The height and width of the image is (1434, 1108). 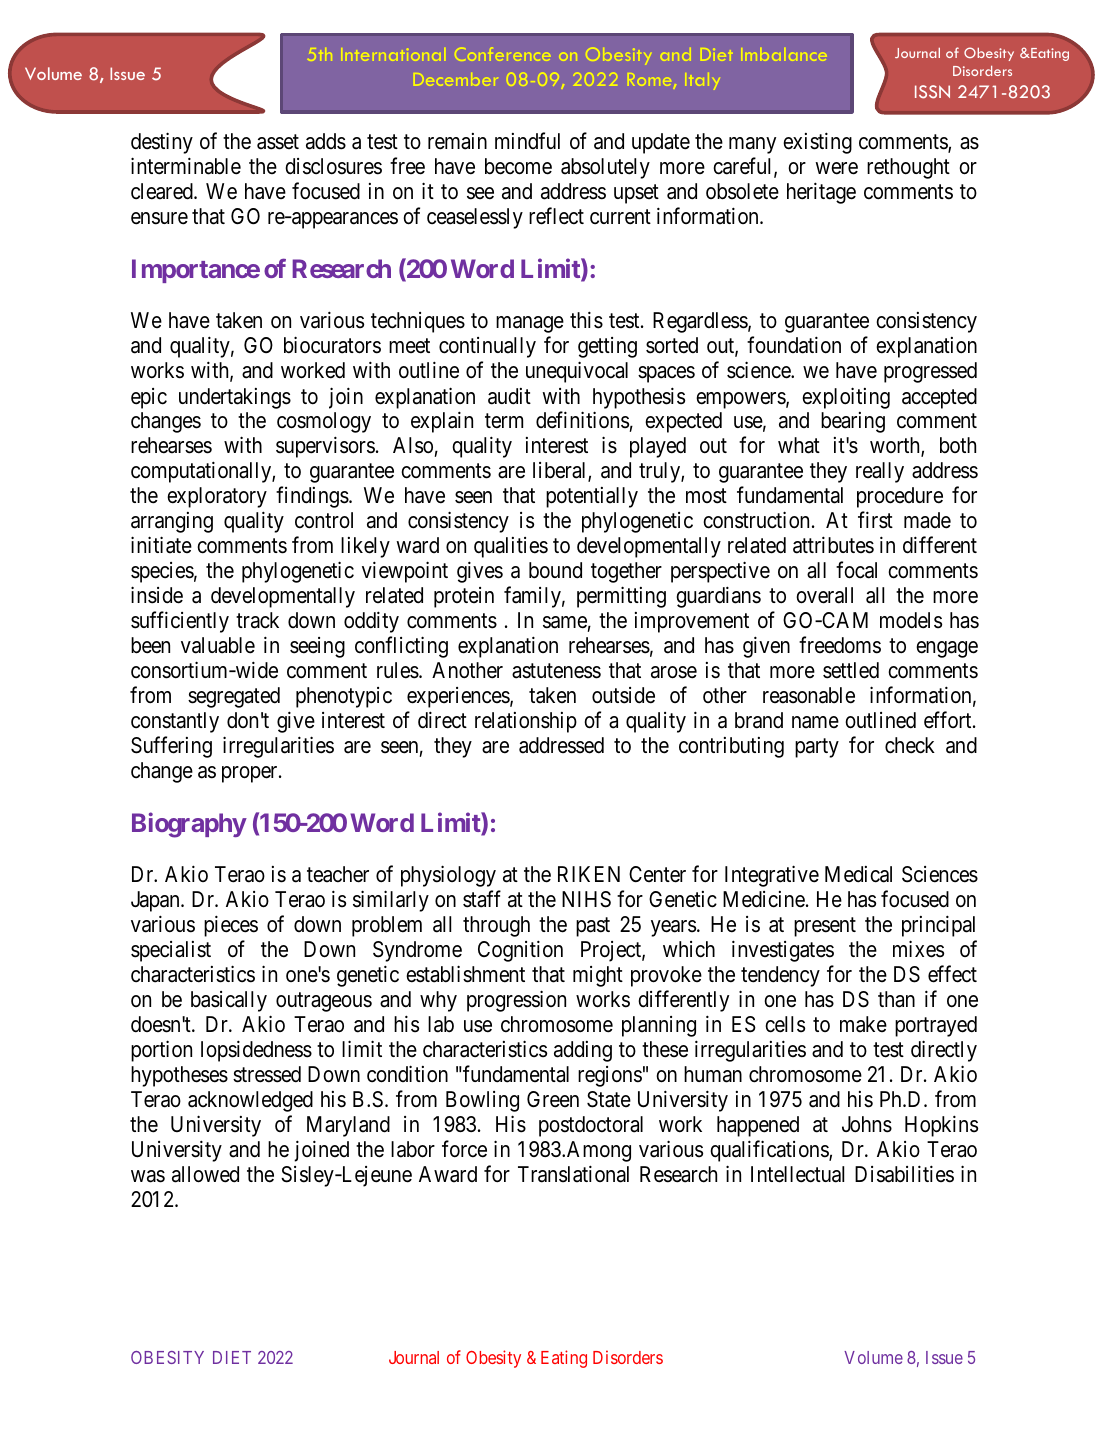 I want to click on mindful, so click(x=527, y=141).
